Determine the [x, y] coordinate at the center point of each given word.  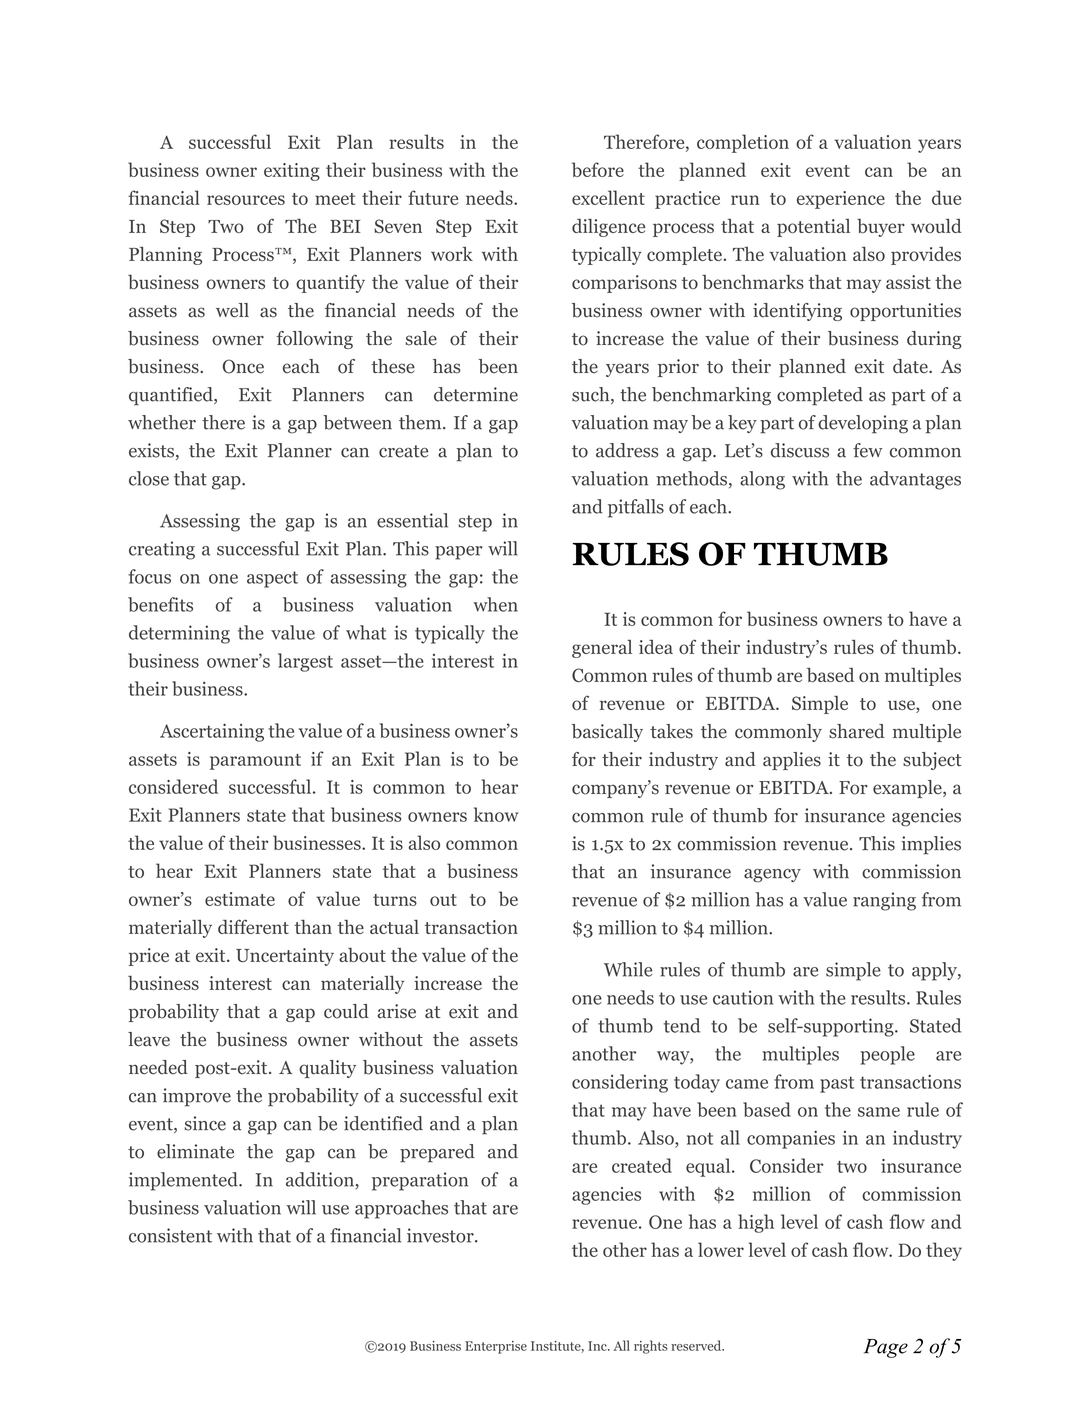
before [598, 169]
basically [607, 733]
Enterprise [496, 1347]
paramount [255, 762]
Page [886, 1348]
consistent [170, 1235]
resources [246, 200]
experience [841, 200]
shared [857, 731]
